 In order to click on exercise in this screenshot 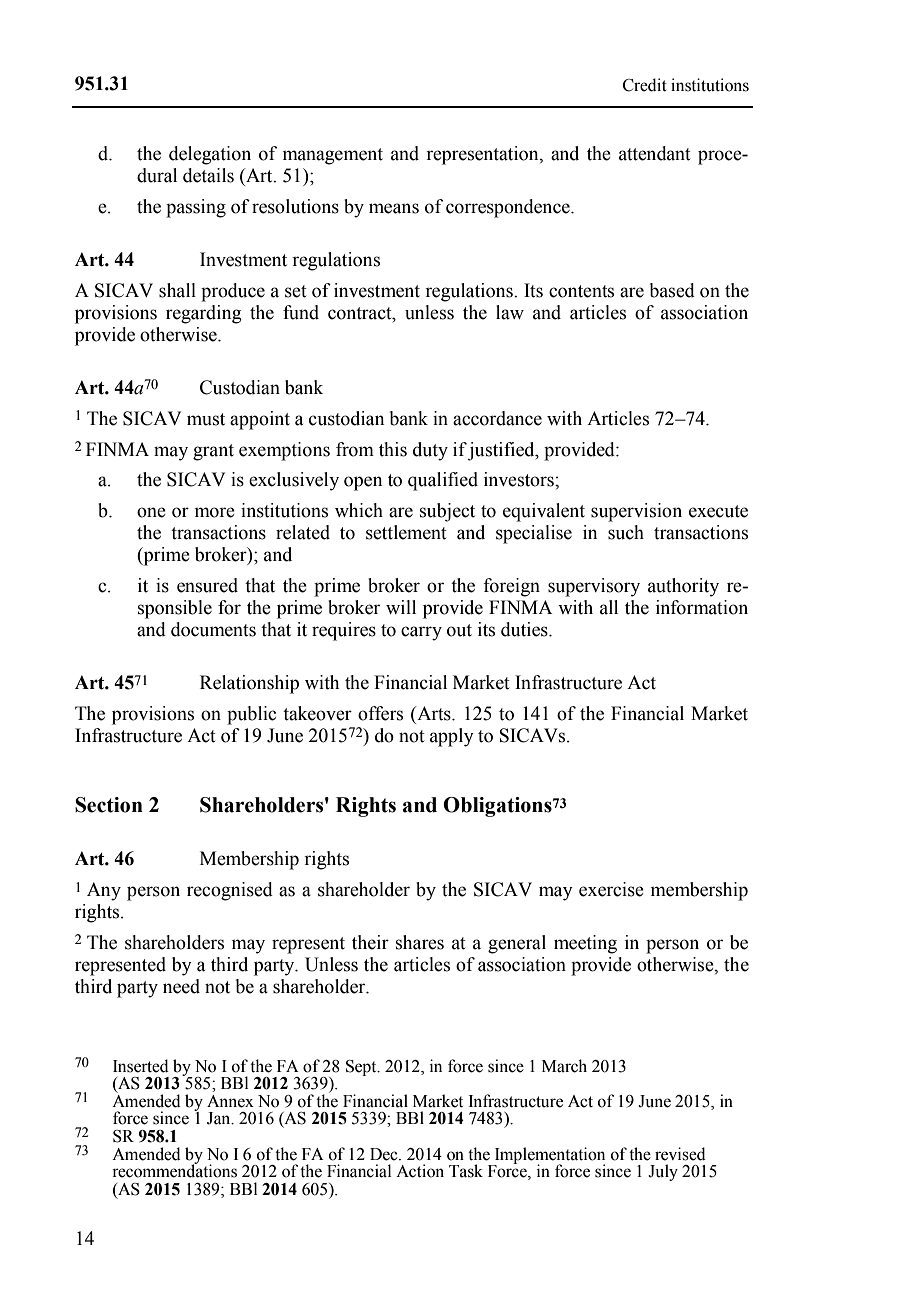, I will do `click(611, 889)`.
